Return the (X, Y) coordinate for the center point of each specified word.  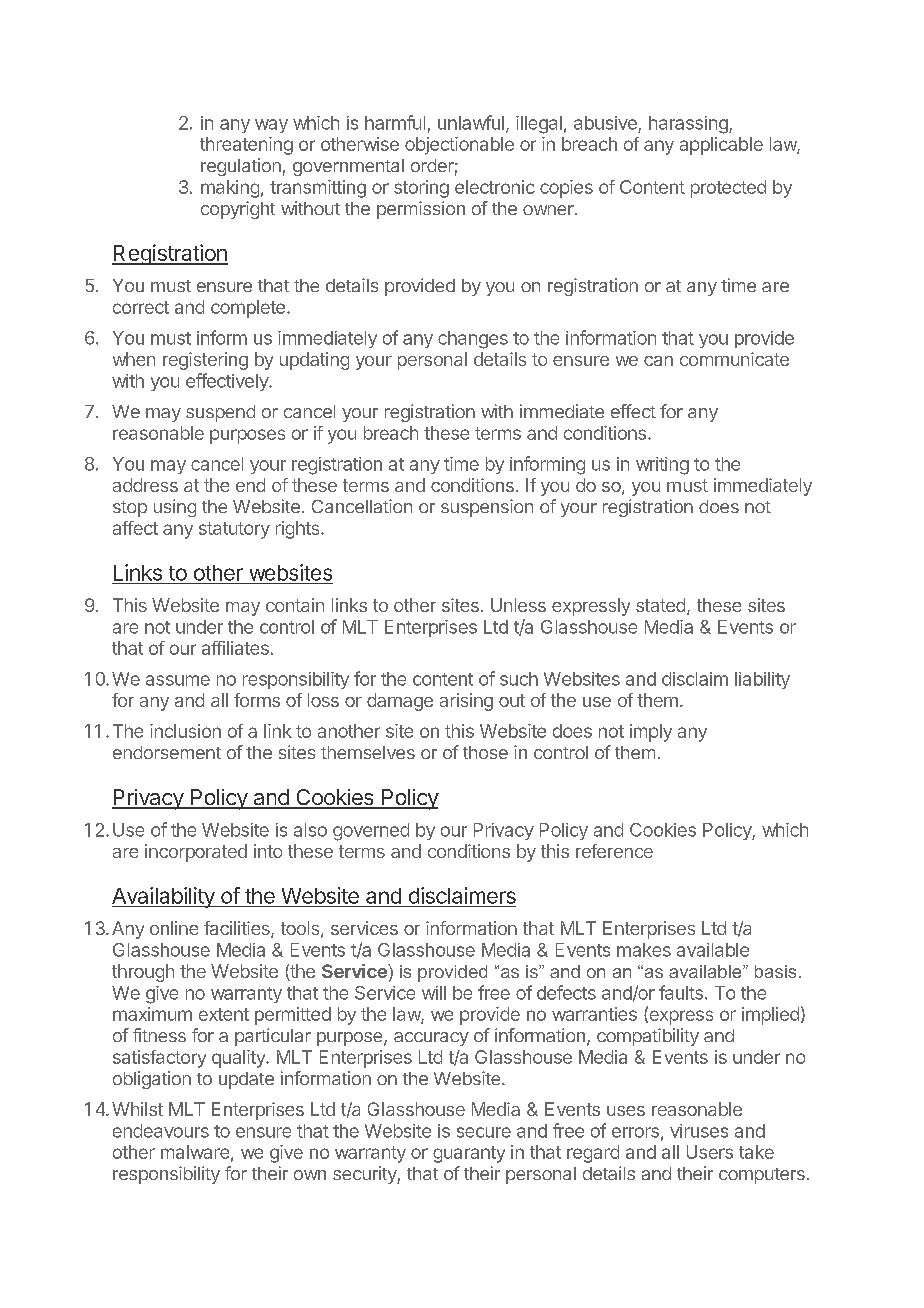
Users (710, 1152)
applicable (721, 146)
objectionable (459, 146)
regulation (241, 167)
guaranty (469, 1154)
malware (195, 1152)
